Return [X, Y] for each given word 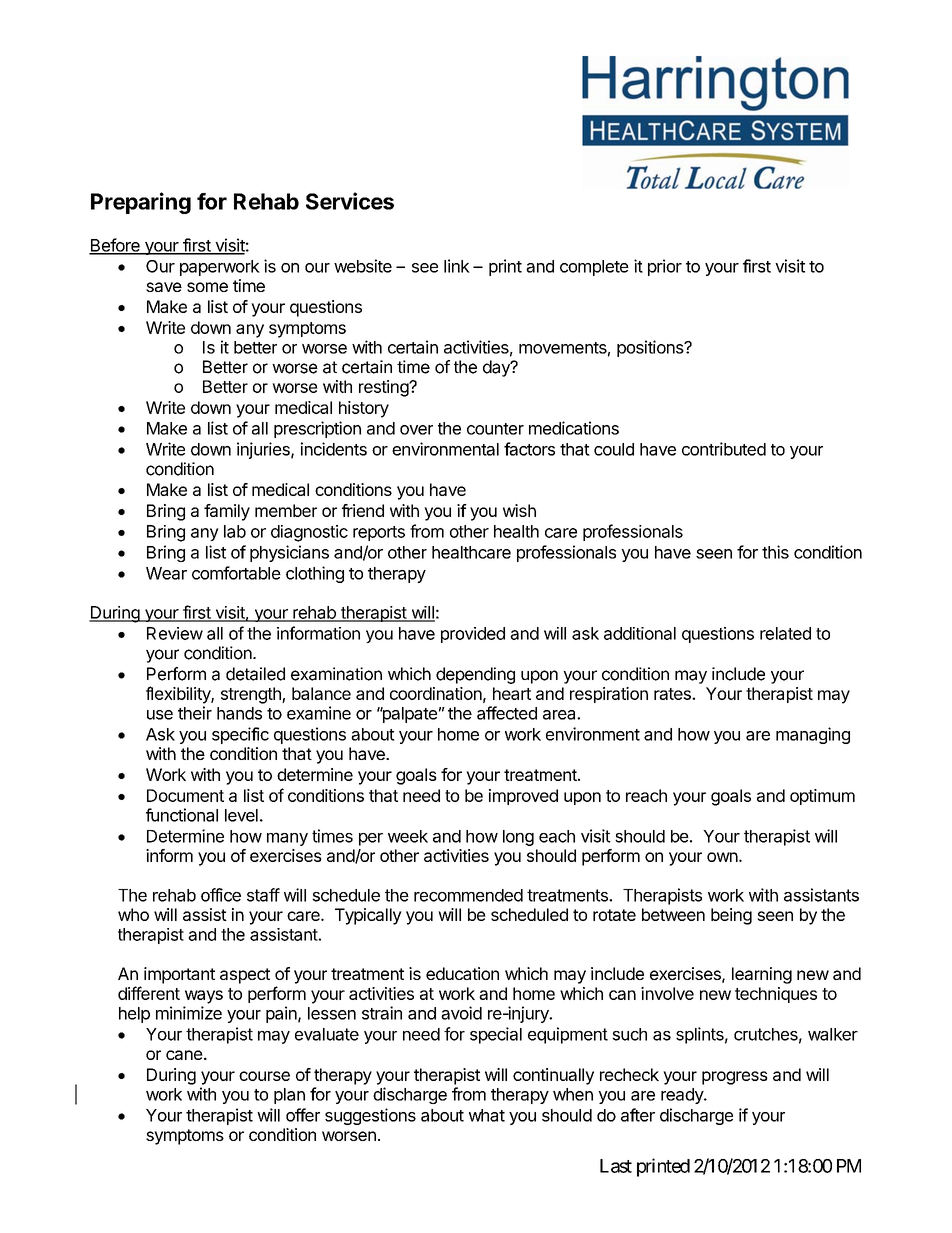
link [457, 266]
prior [665, 267]
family [227, 512]
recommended [468, 895]
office [221, 895]
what [487, 1115]
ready [683, 1096]
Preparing [141, 203]
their [195, 713]
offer [303, 1115]
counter [495, 429]
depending [475, 675]
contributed [724, 449]
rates [673, 694]
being [731, 916]
